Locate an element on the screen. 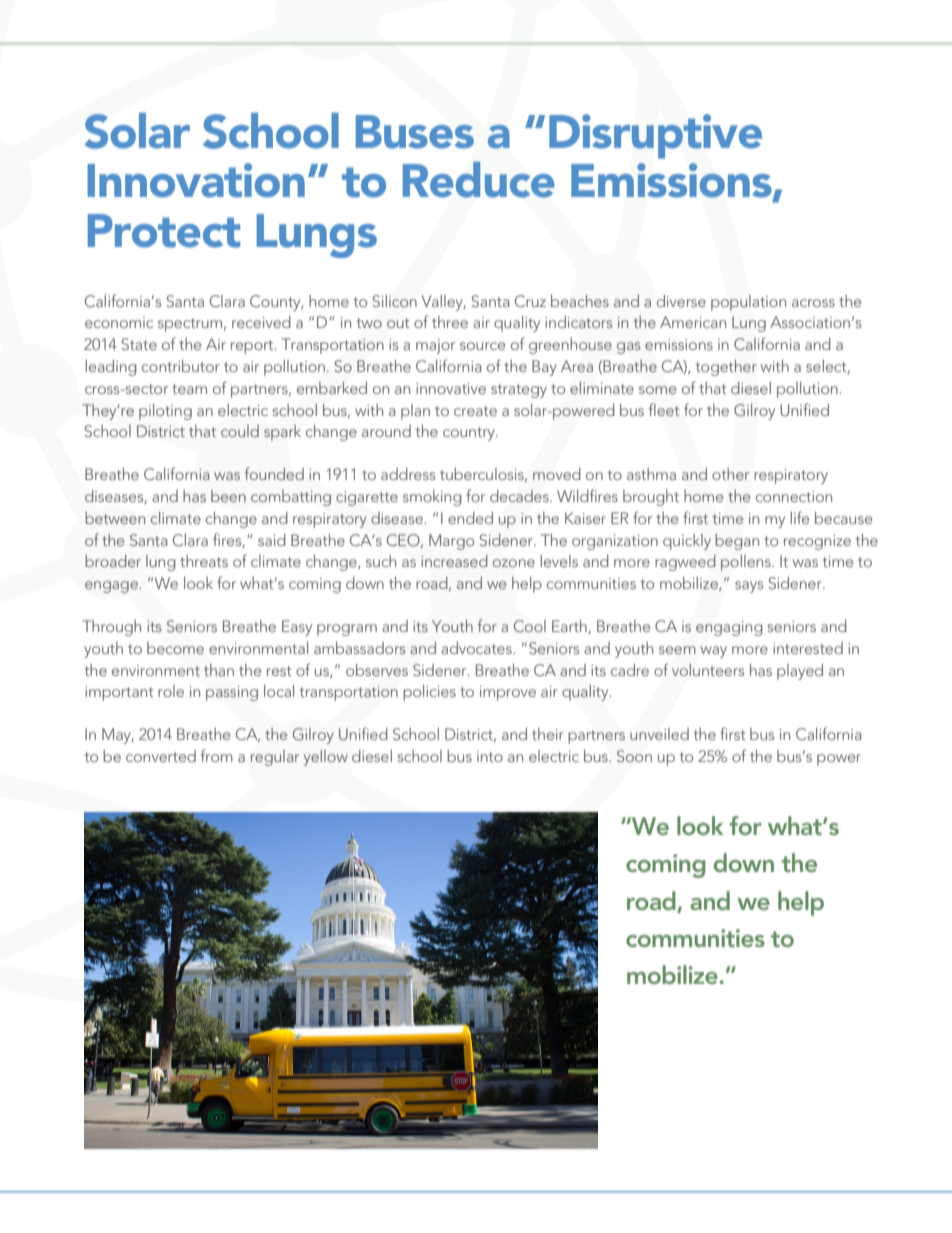 The width and height of the screenshot is (952, 1233). source is located at coordinates (482, 346).
